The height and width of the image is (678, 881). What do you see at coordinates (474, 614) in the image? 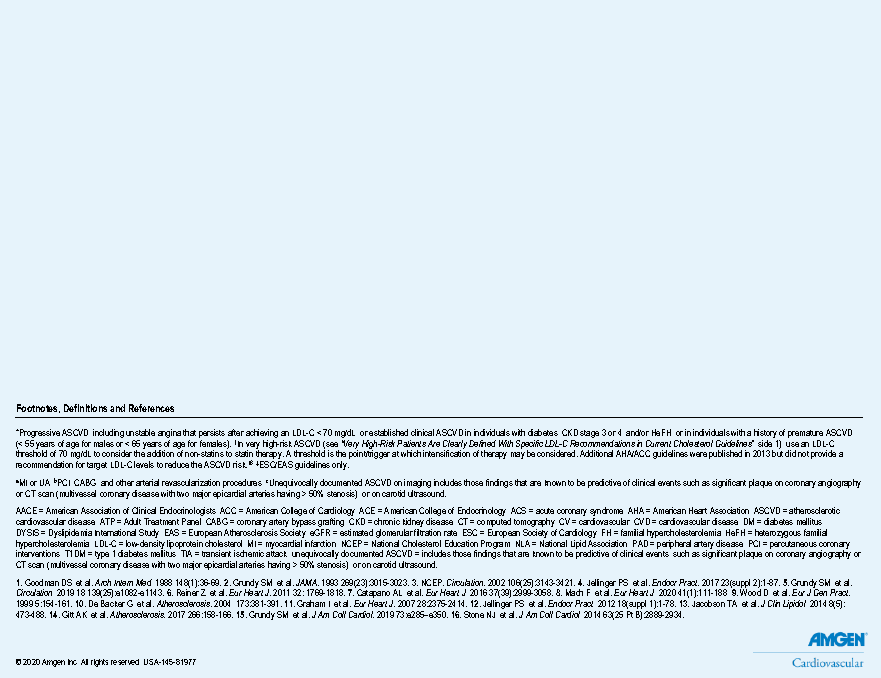
I see `Stone` at bounding box center [474, 614].
